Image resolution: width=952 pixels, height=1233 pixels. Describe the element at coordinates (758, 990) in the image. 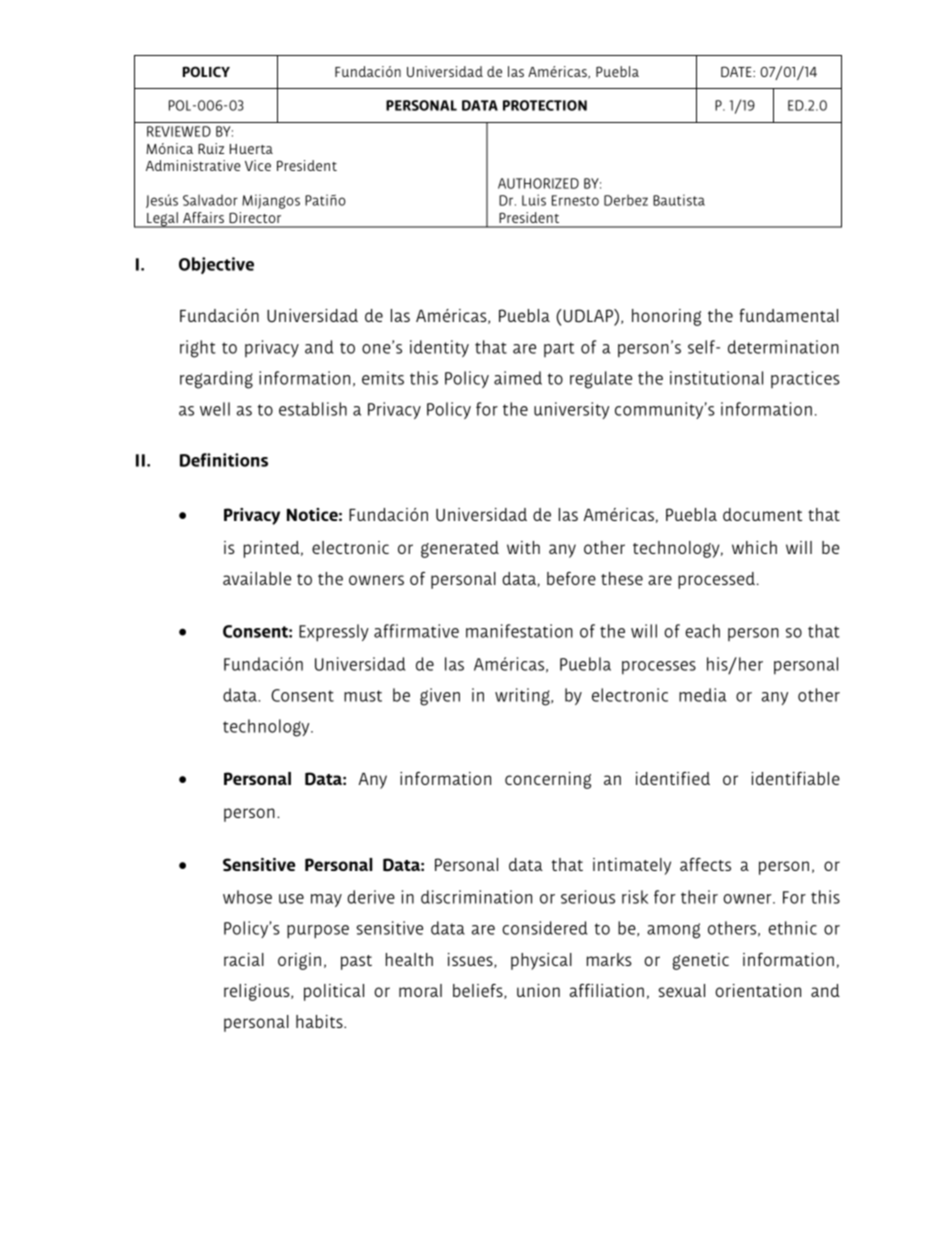

I see `orientation` at that location.
